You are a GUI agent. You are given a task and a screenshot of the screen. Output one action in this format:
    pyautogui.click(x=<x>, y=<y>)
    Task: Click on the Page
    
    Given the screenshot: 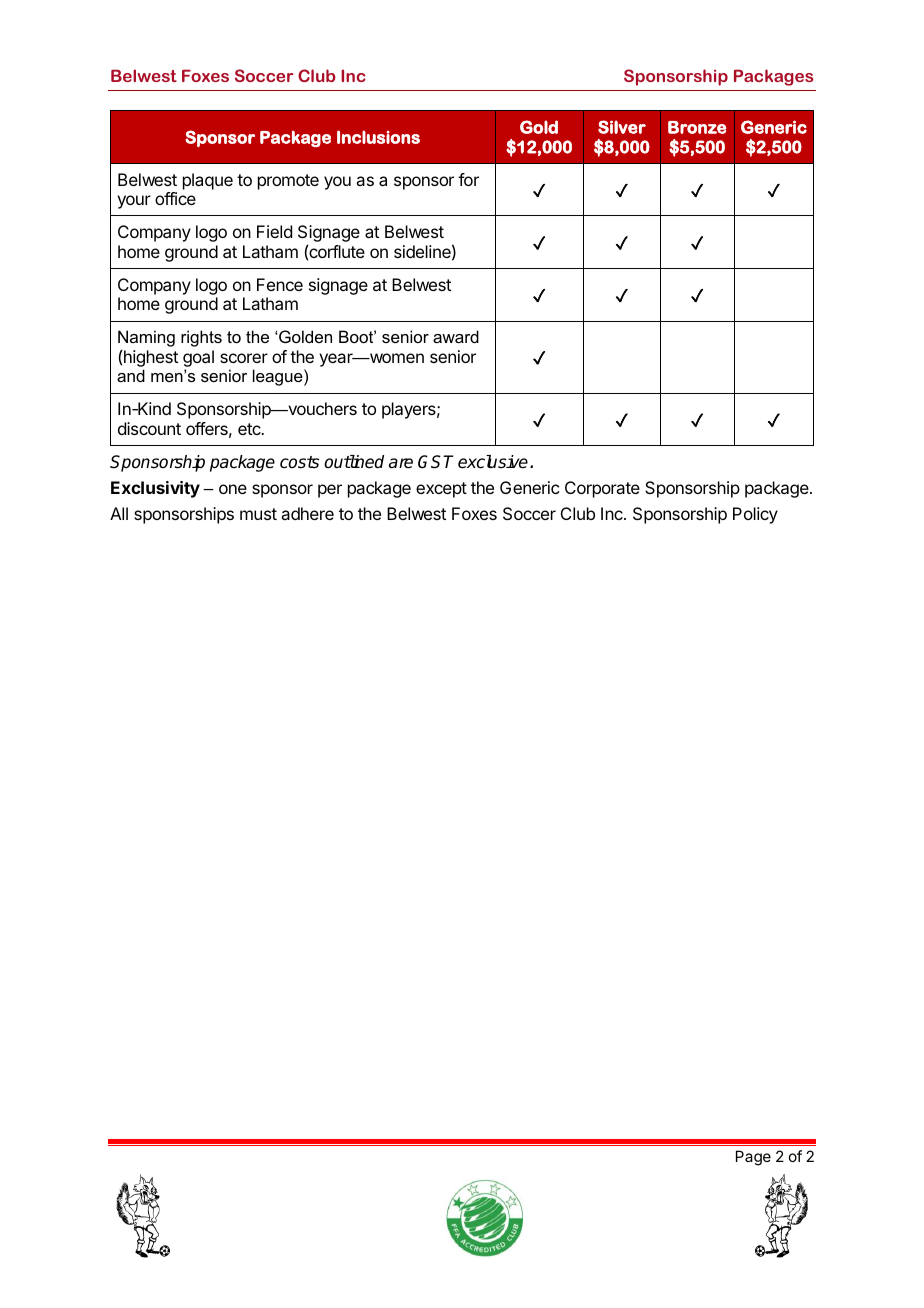 What is the action you would take?
    pyautogui.click(x=753, y=1158)
